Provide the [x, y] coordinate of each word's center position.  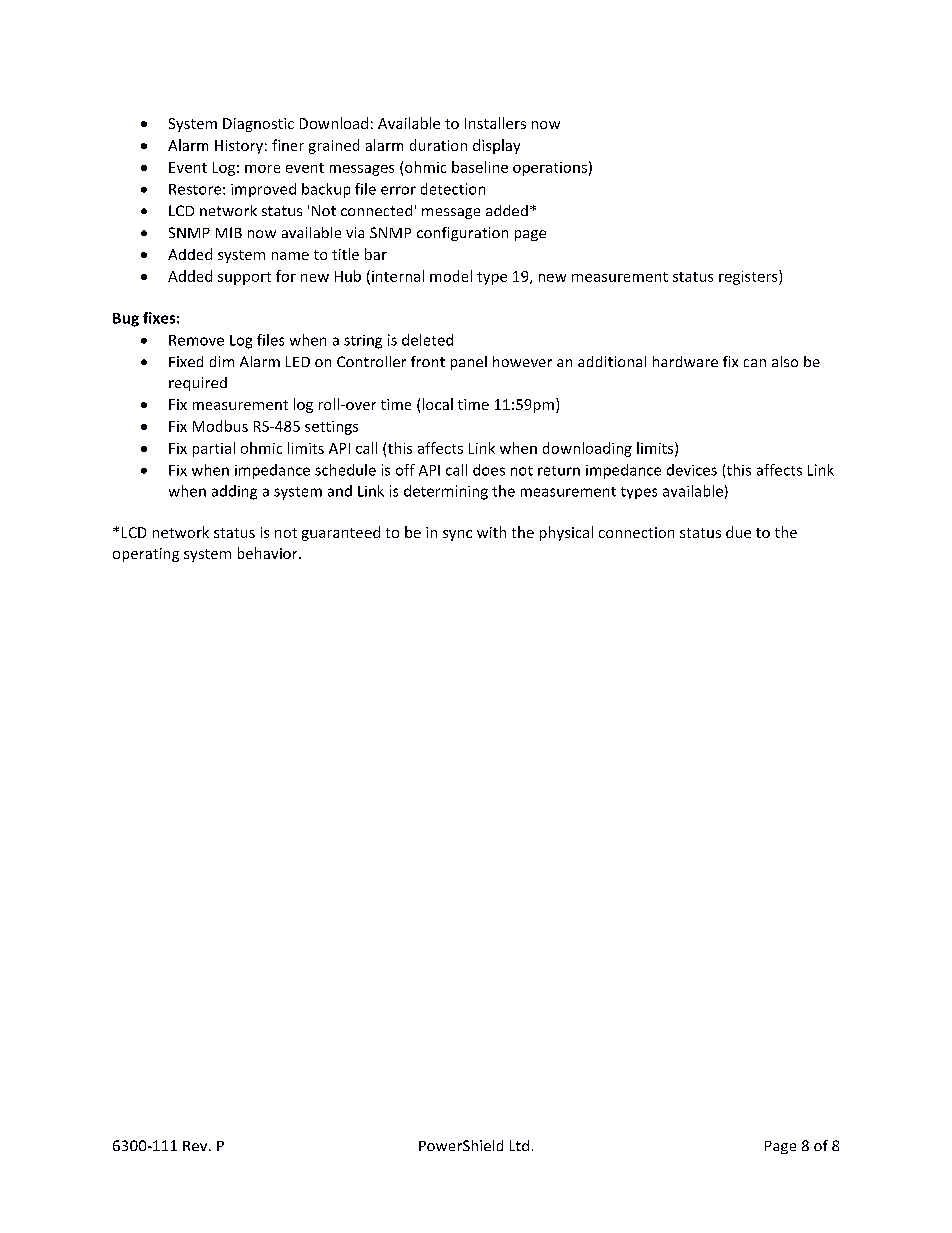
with [491, 532]
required [198, 384]
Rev [196, 1146]
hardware [685, 361]
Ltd [519, 1145]
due [738, 532]
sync [457, 535]
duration [438, 145]
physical [566, 533]
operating [146, 555]
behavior [269, 553]
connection [636, 532]
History [239, 147]
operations [550, 169]
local [438, 404]
